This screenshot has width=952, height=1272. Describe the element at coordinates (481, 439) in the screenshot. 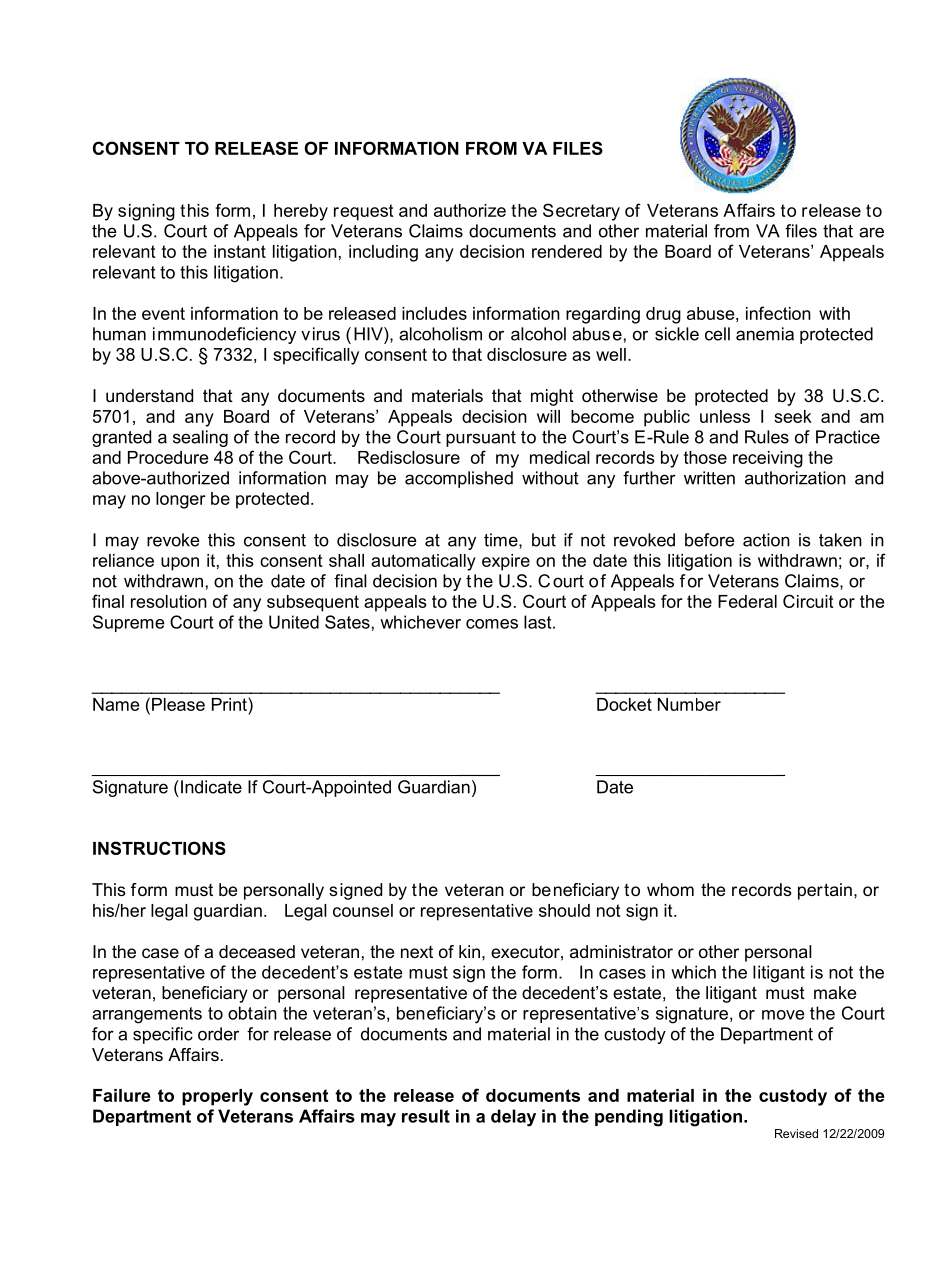

I see `pursuant` at that location.
